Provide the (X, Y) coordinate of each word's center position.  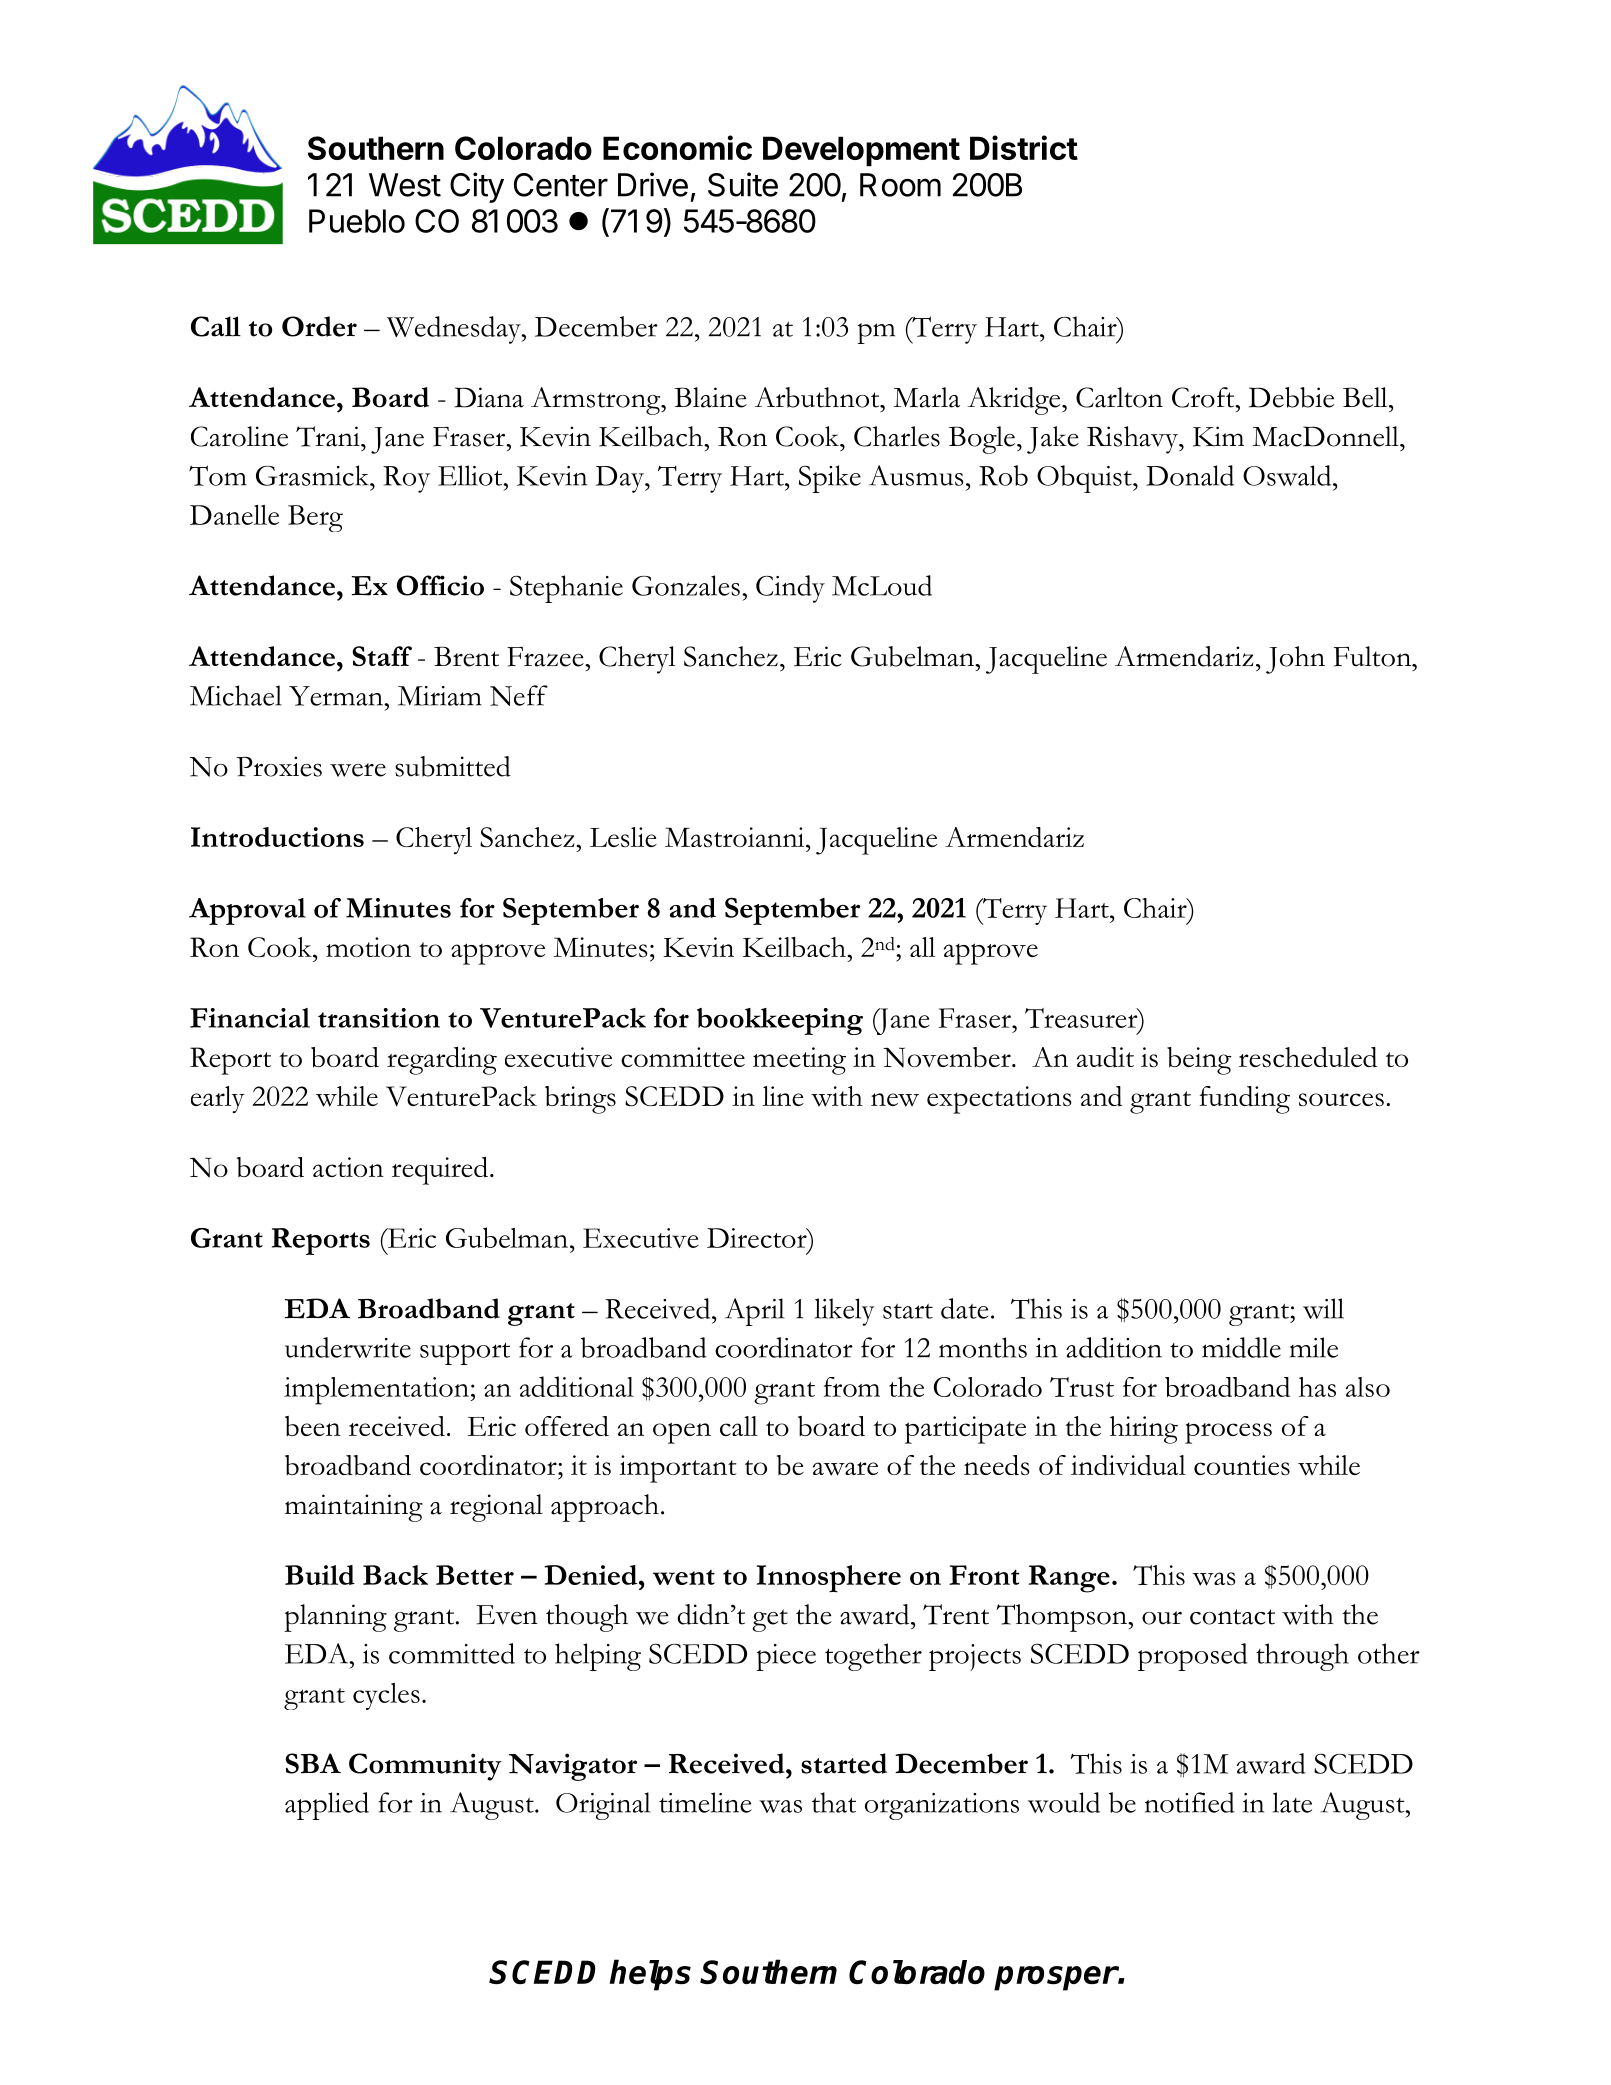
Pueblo (357, 221)
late (1292, 1802)
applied (327, 1806)
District (1024, 147)
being (1199, 1061)
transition (379, 1018)
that (834, 1802)
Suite (743, 184)
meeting (799, 1061)
